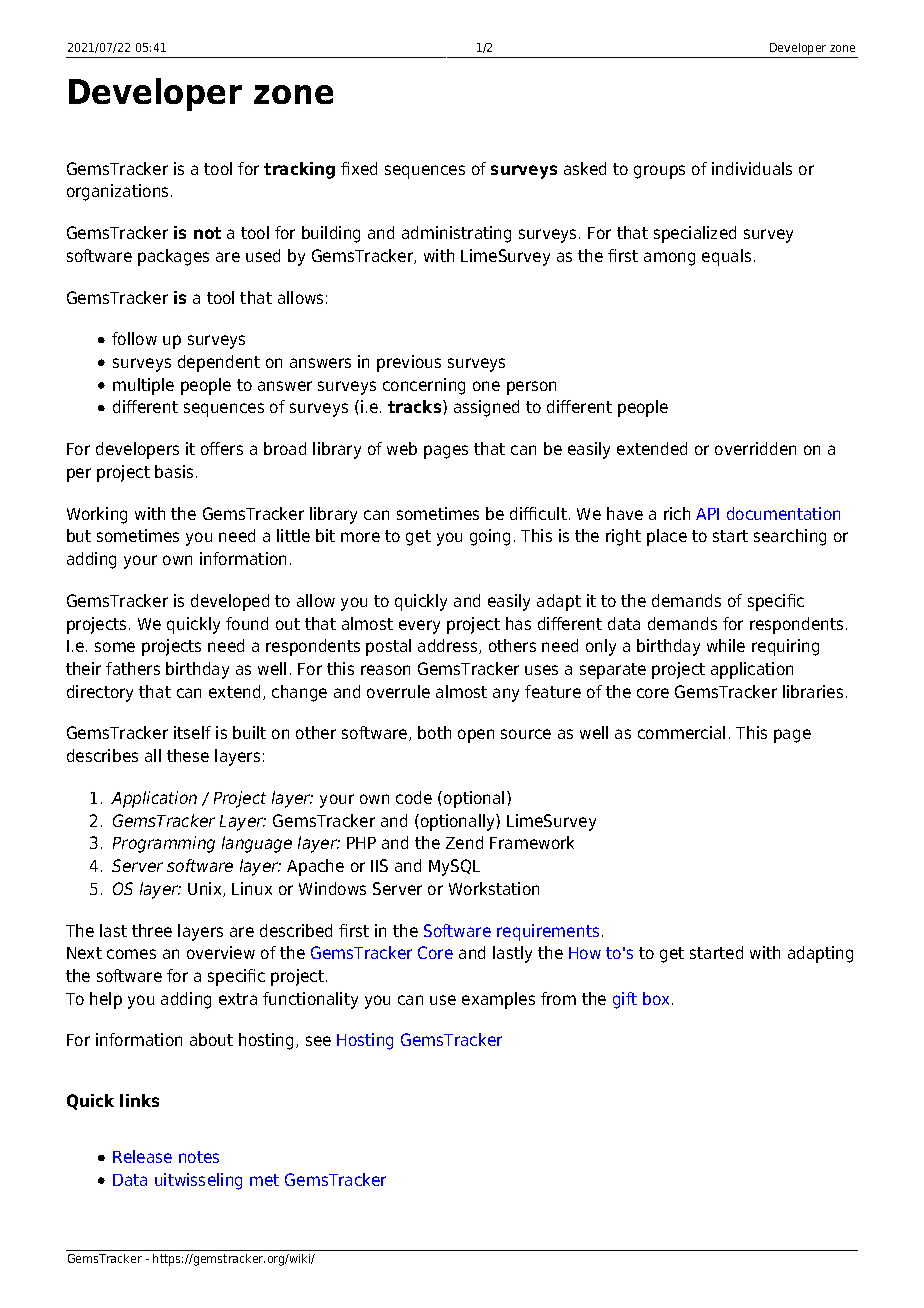 This image has width=924, height=1308. I want to click on organizations, so click(117, 192).
